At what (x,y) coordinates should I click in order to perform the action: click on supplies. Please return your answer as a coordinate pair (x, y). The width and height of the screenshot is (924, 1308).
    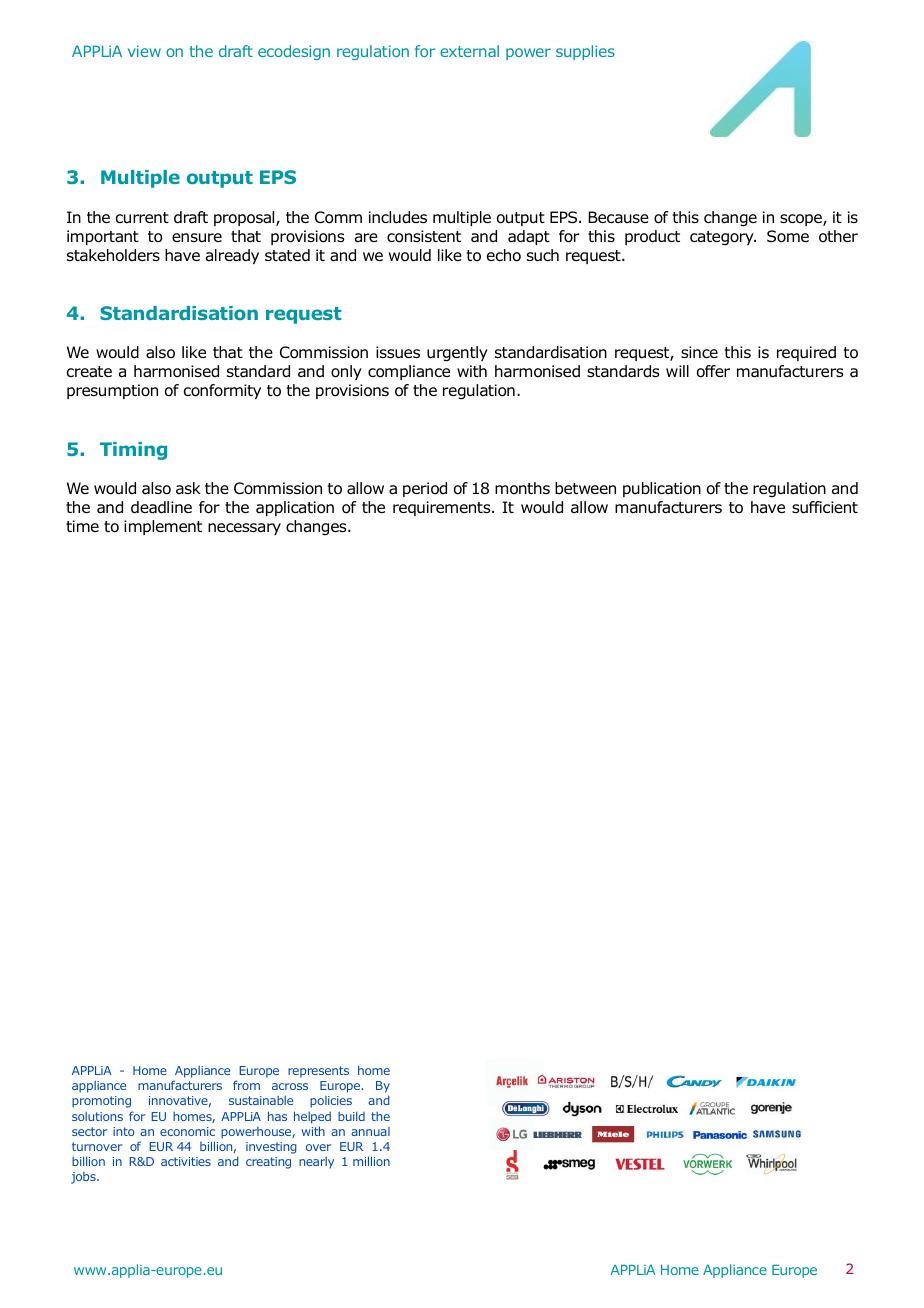
    Looking at the image, I should click on (585, 52).
